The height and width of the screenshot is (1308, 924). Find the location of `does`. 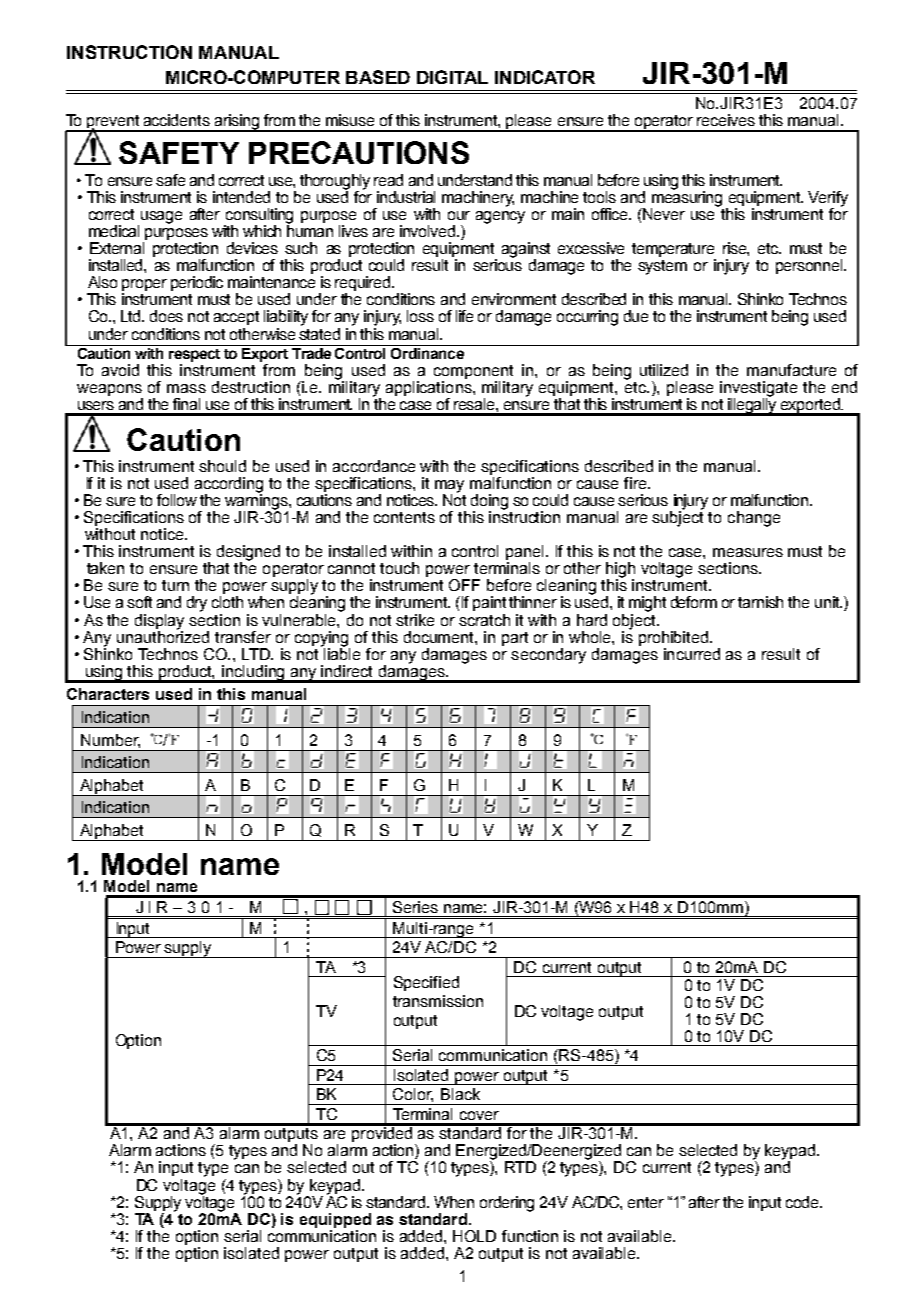

does is located at coordinates (166, 316).
